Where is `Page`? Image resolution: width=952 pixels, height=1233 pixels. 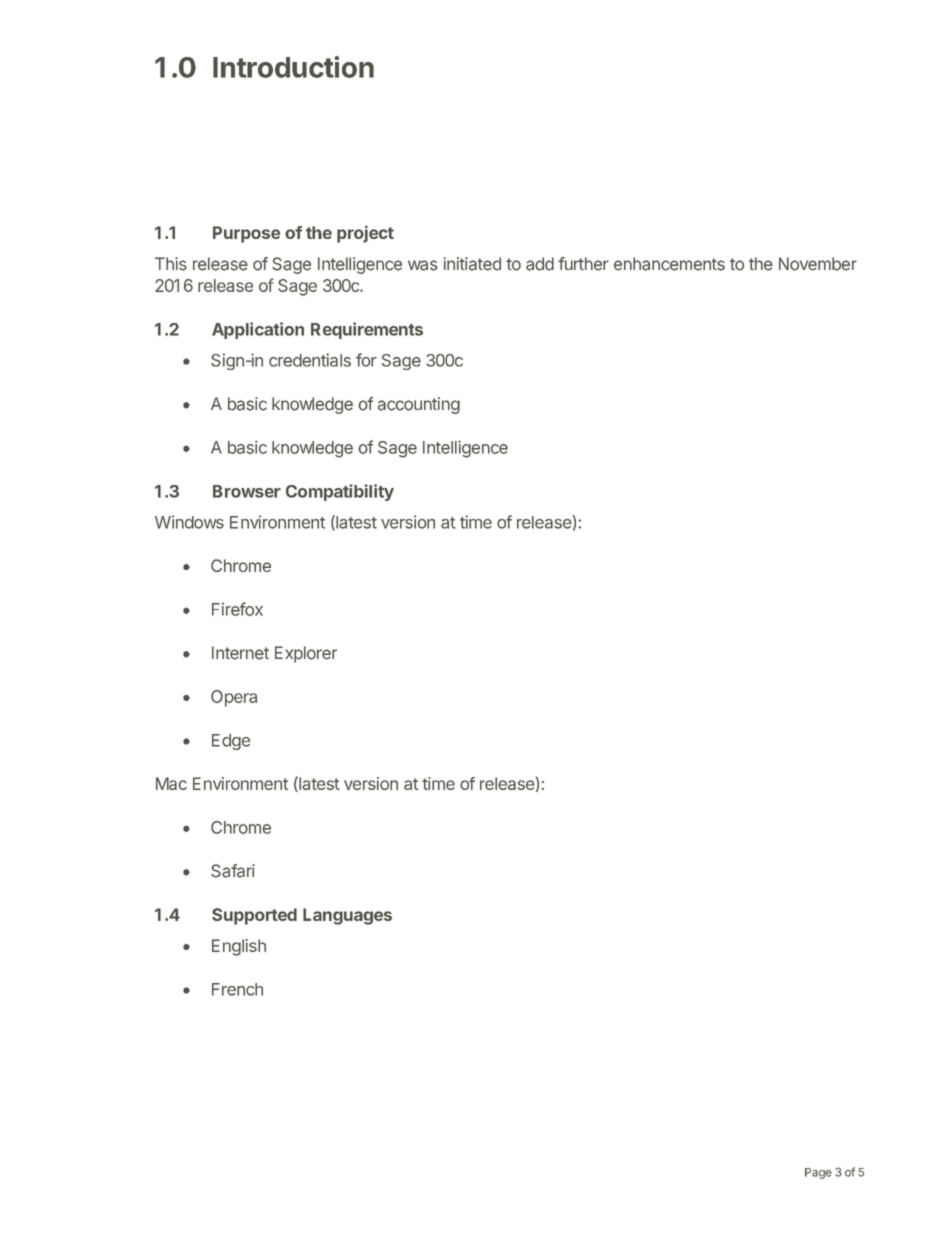
Page is located at coordinates (818, 1173).
